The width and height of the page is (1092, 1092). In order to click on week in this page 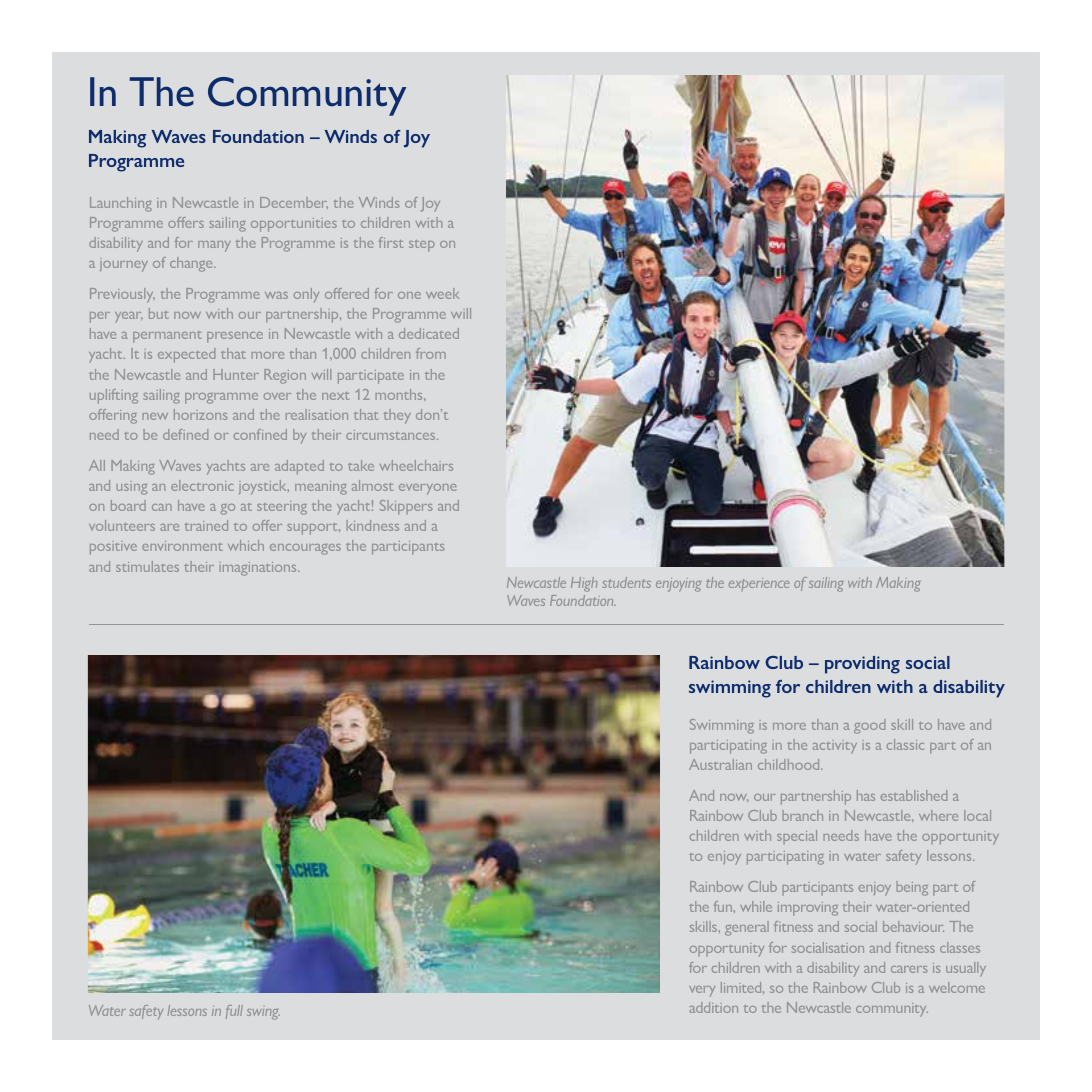, I will do `click(443, 293)`.
